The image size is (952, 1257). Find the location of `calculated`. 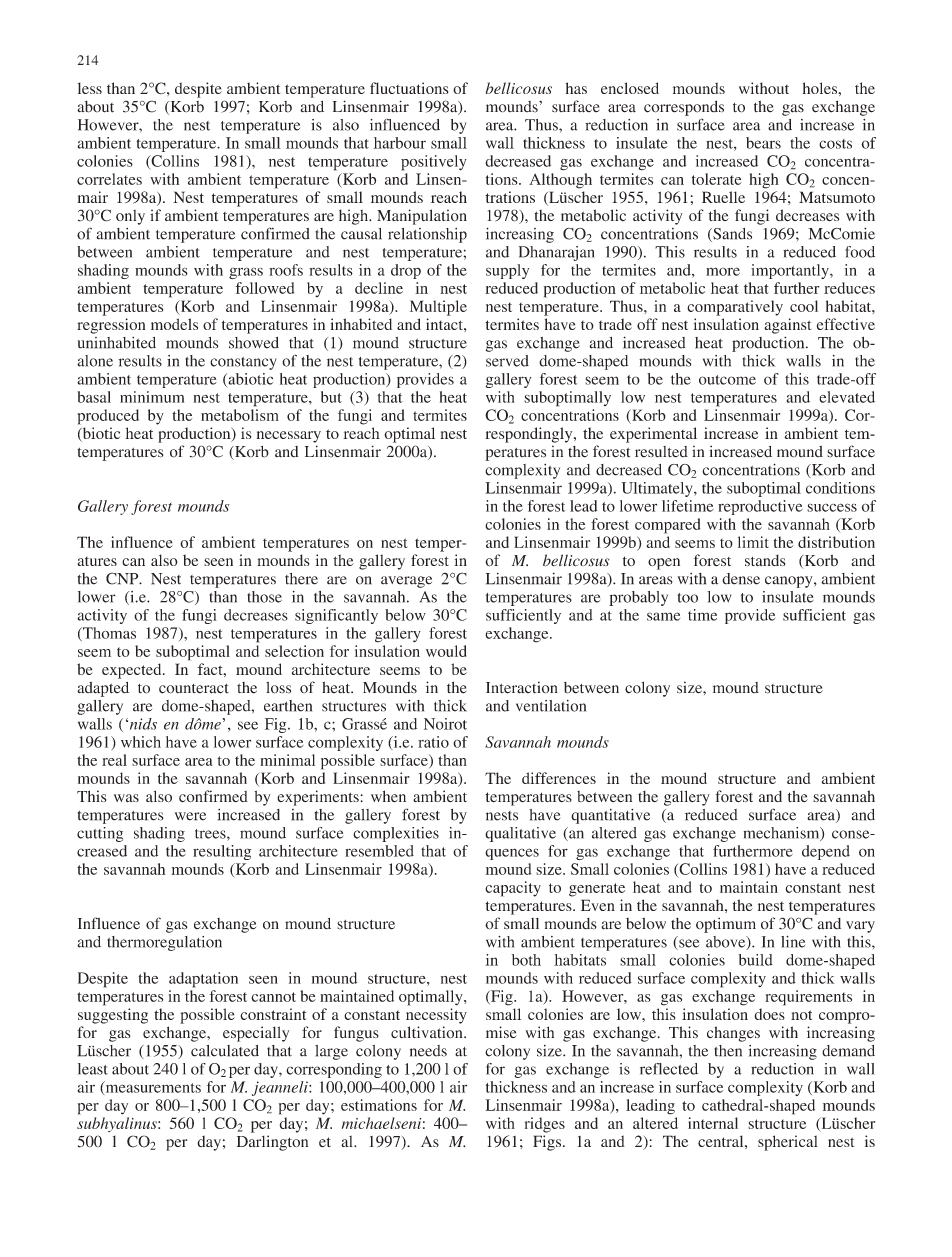

calculated is located at coordinates (225, 1051).
